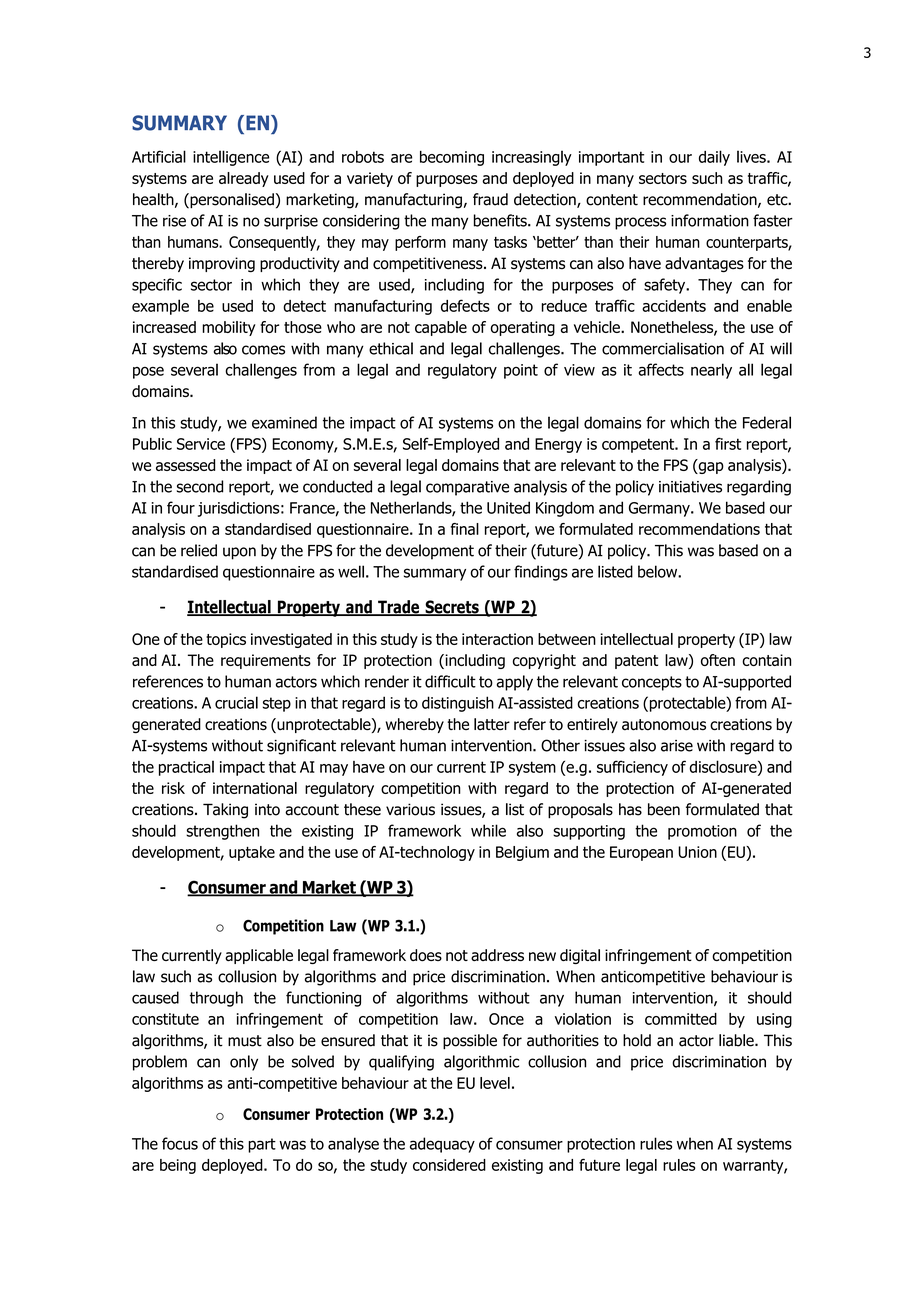 The image size is (924, 1307). What do you see at coordinates (231, 201) in the screenshot?
I see `personalised` at bounding box center [231, 201].
